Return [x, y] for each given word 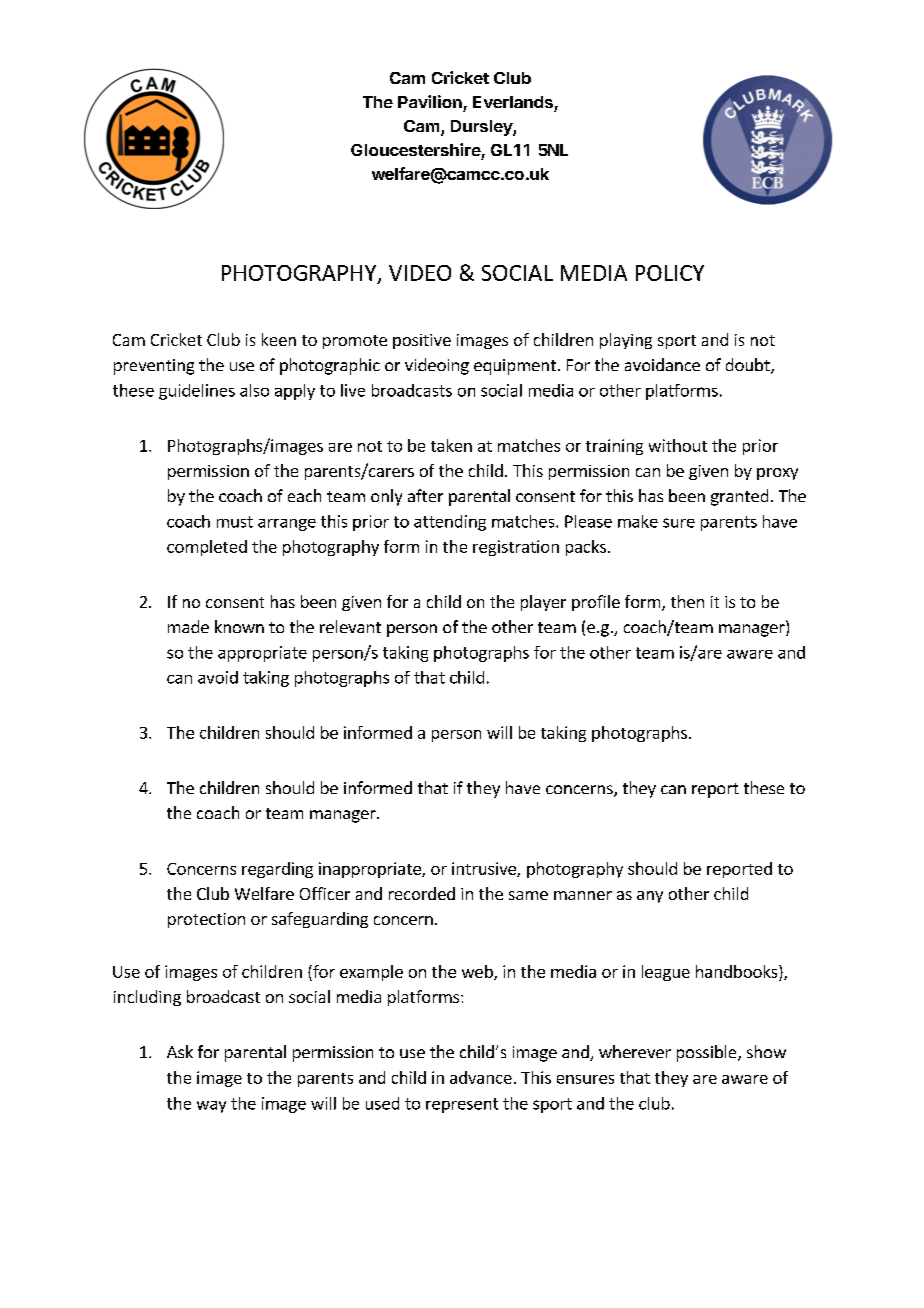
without [678, 445]
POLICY [670, 273]
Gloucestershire [416, 149]
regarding [277, 870]
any [650, 897]
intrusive [485, 869]
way [211, 1107]
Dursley [482, 128]
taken [451, 445]
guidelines [197, 392]
